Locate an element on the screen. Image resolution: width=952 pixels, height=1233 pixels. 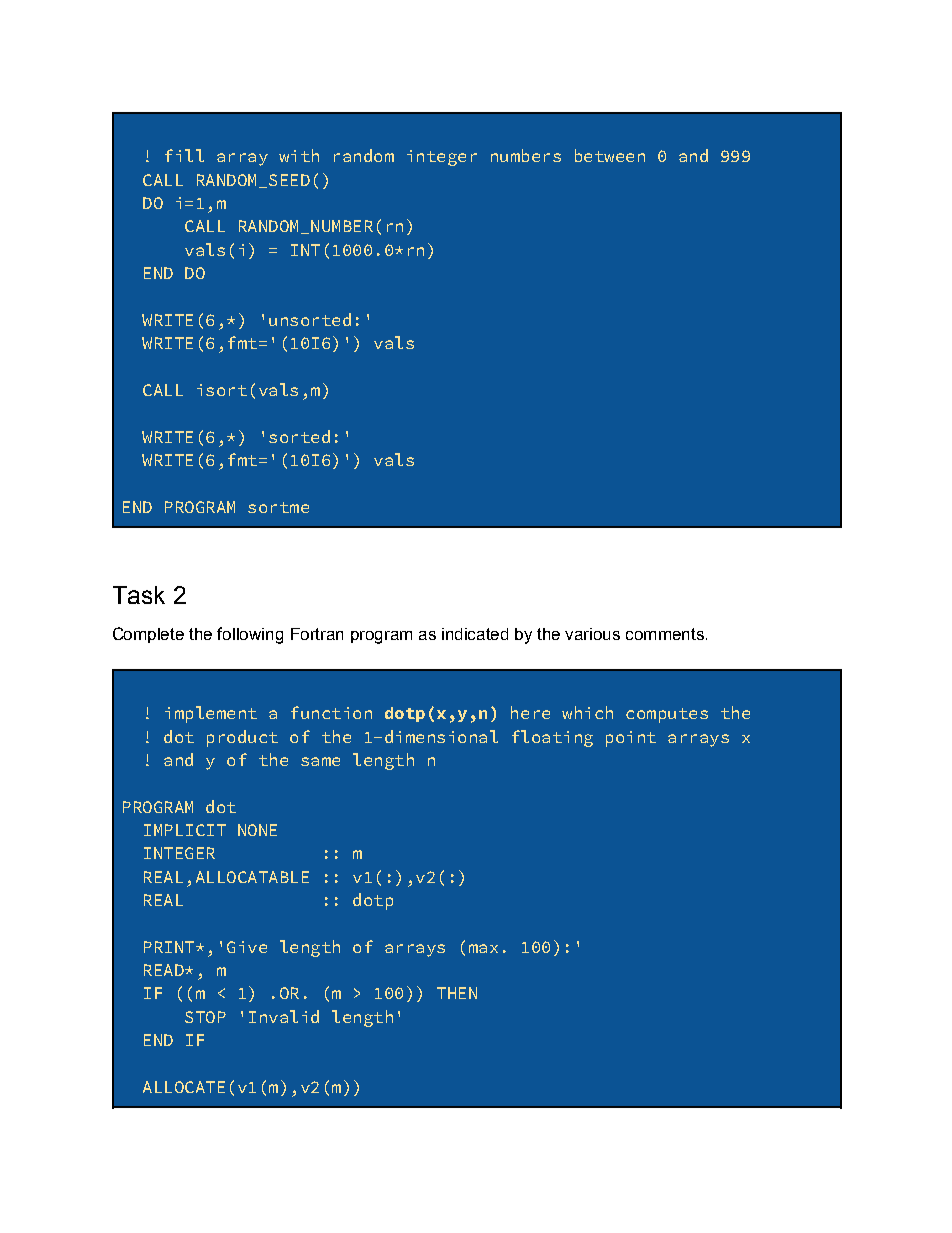
THEN is located at coordinates (457, 993).
